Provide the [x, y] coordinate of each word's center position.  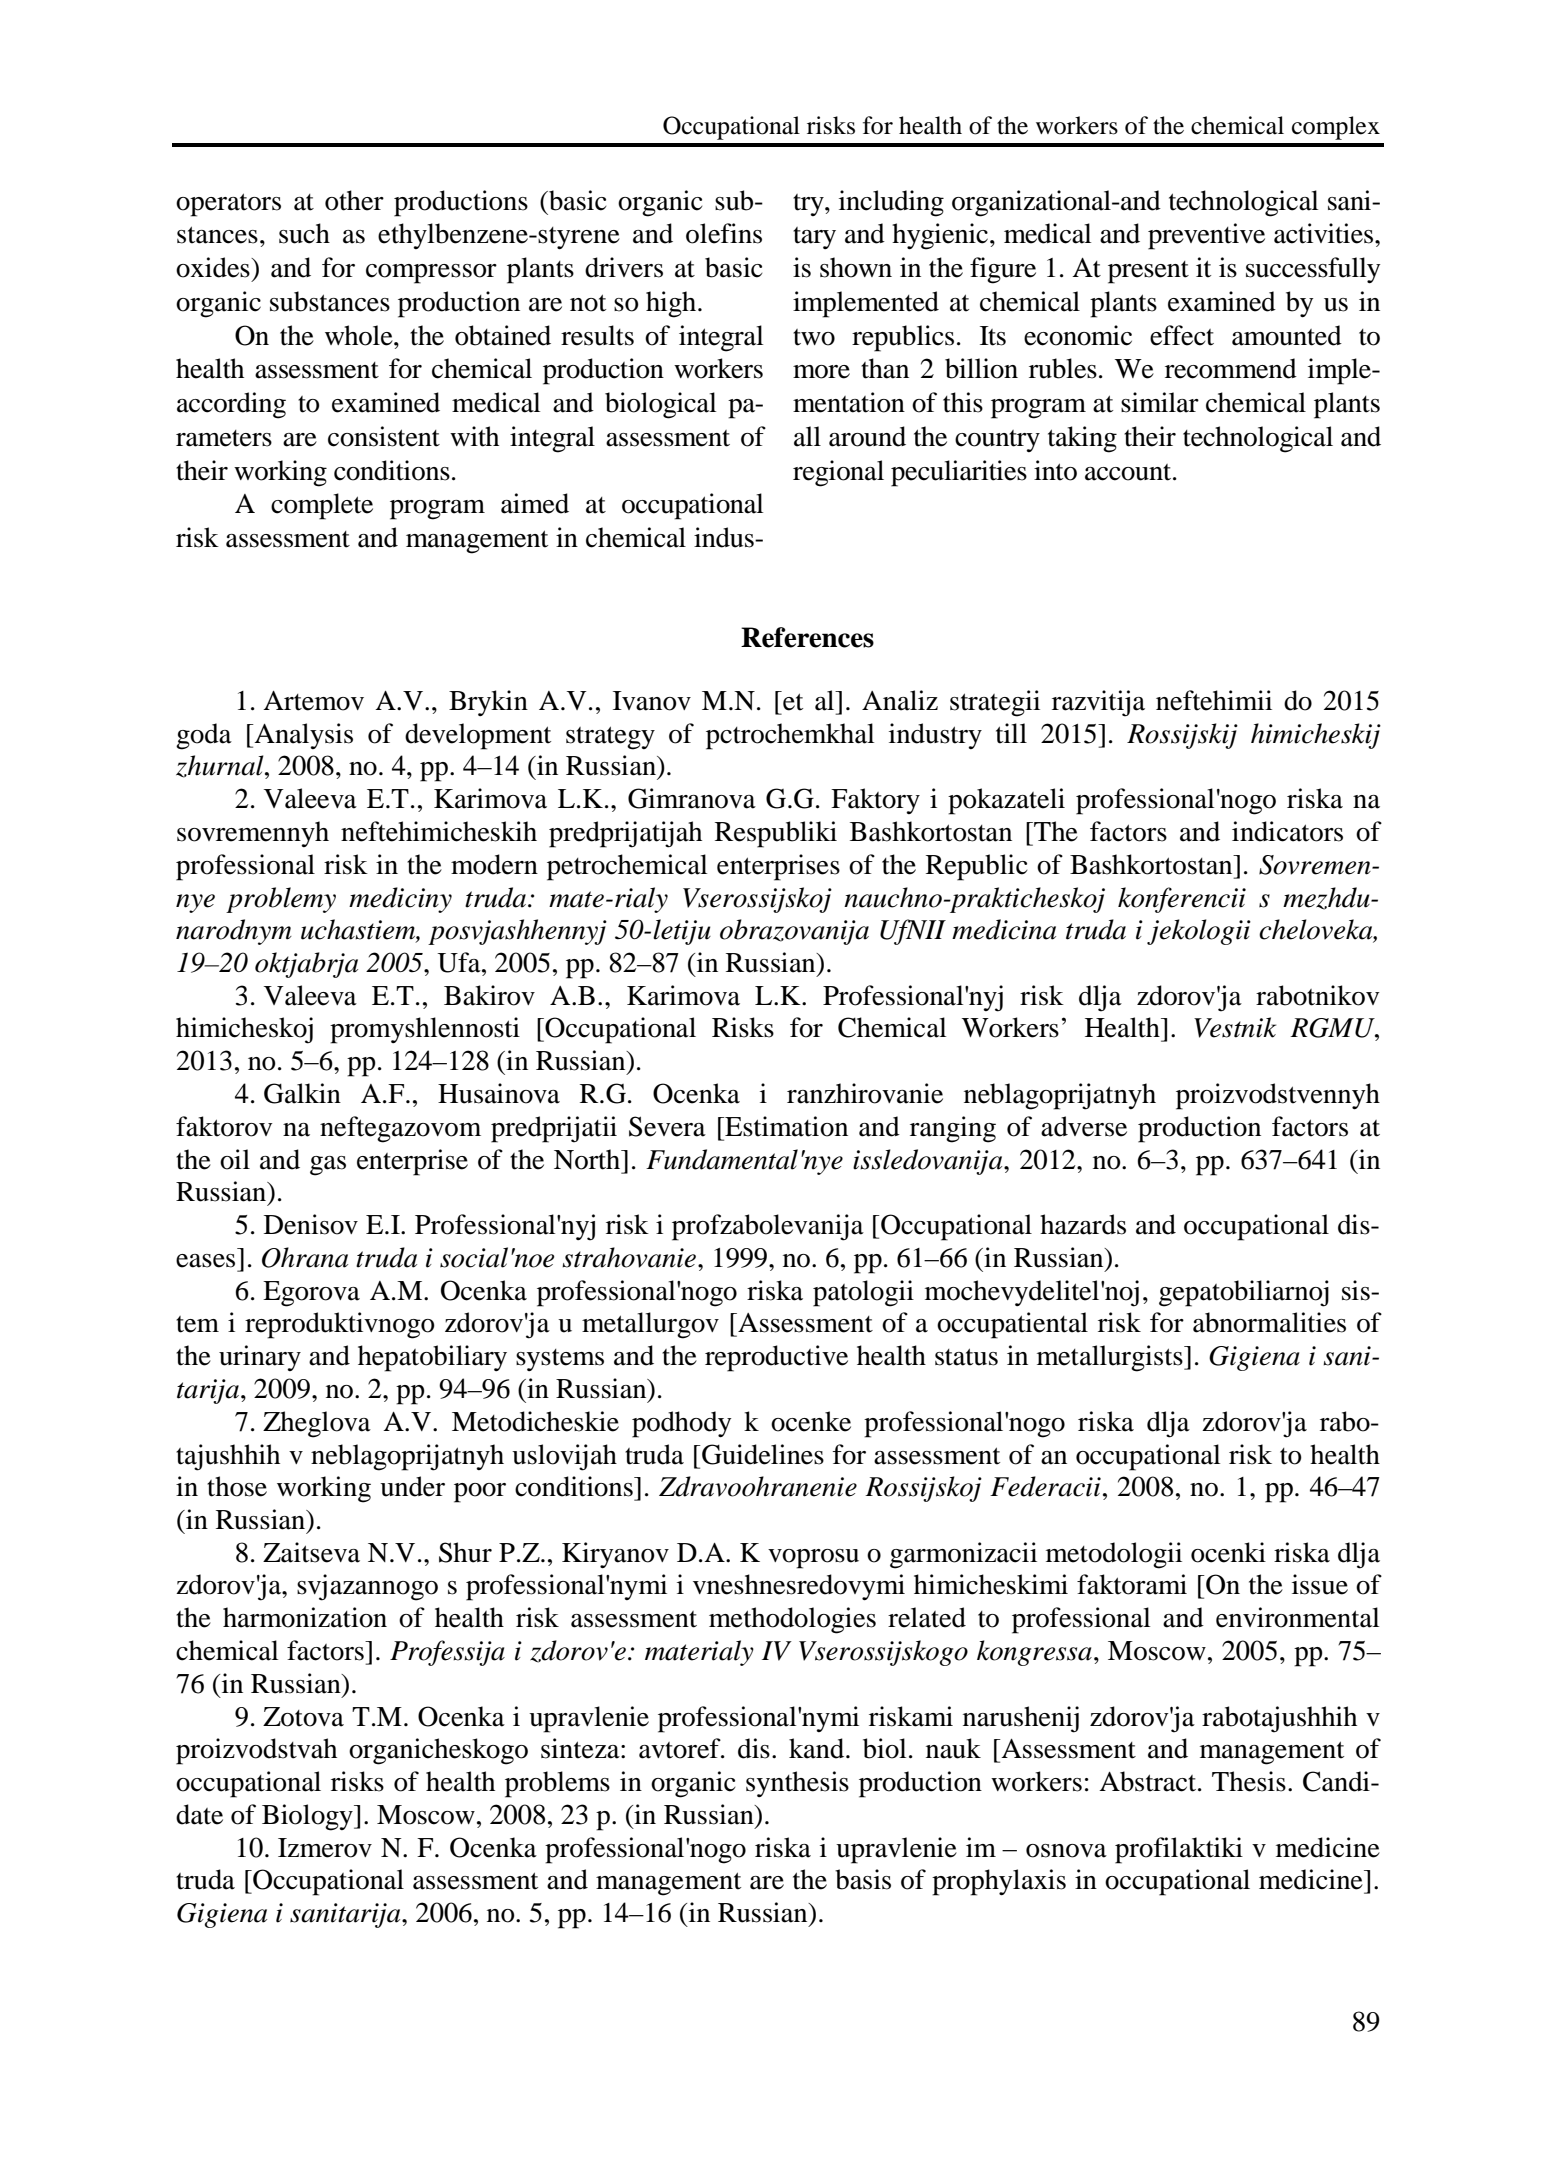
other [354, 200]
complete [322, 506]
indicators [1287, 831]
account [1129, 472]
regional [838, 473]
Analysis [302, 736]
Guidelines [762, 1454]
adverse [1084, 1126]
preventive [1206, 236]
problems [557, 1784]
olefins [724, 233]
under [412, 1486]
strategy [610, 738]
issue [1320, 1584]
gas [328, 1166]
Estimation [785, 1126]
